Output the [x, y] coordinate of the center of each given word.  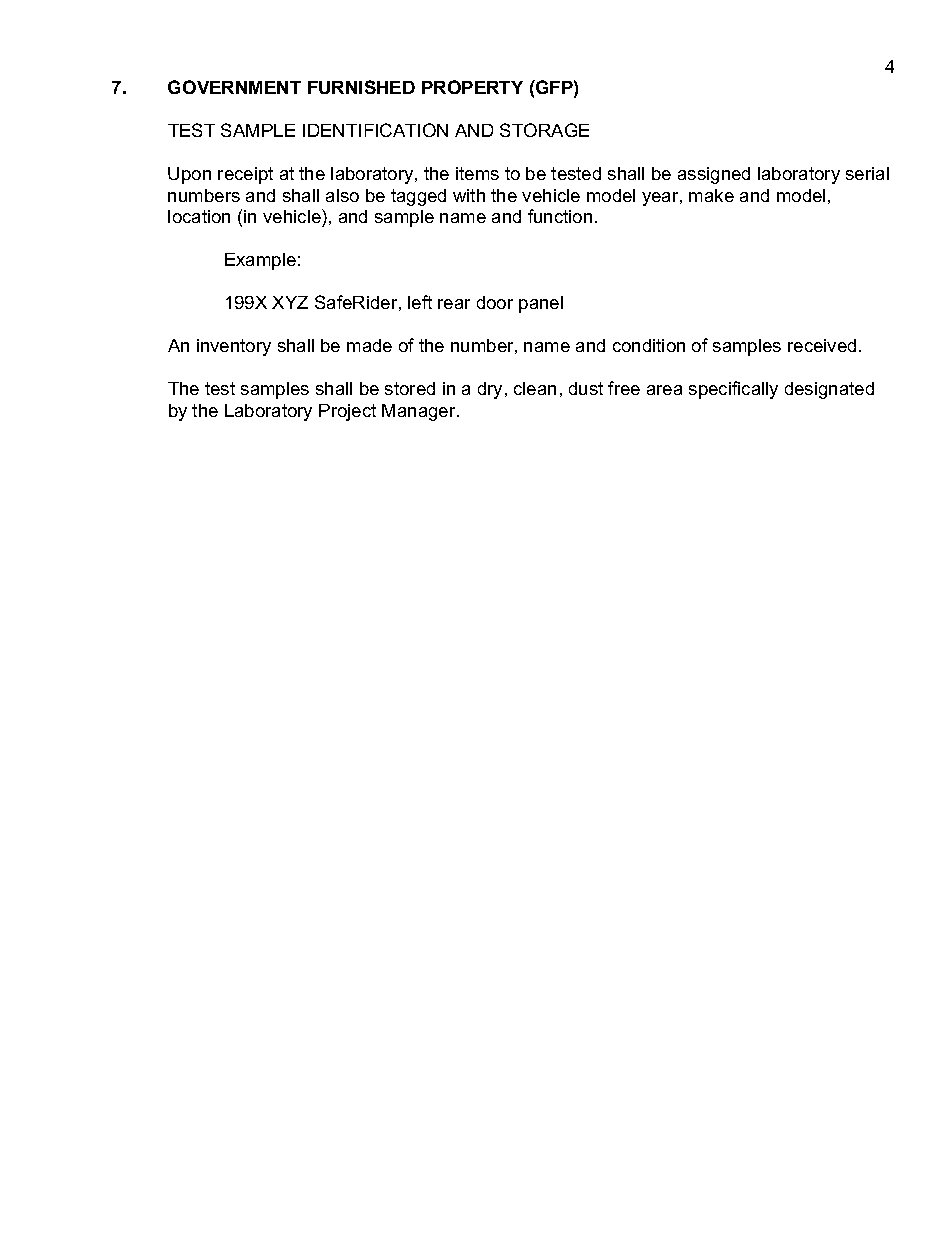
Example [260, 261]
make [711, 195]
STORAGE [544, 130]
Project [347, 412]
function [560, 216]
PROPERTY [472, 87]
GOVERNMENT [234, 87]
